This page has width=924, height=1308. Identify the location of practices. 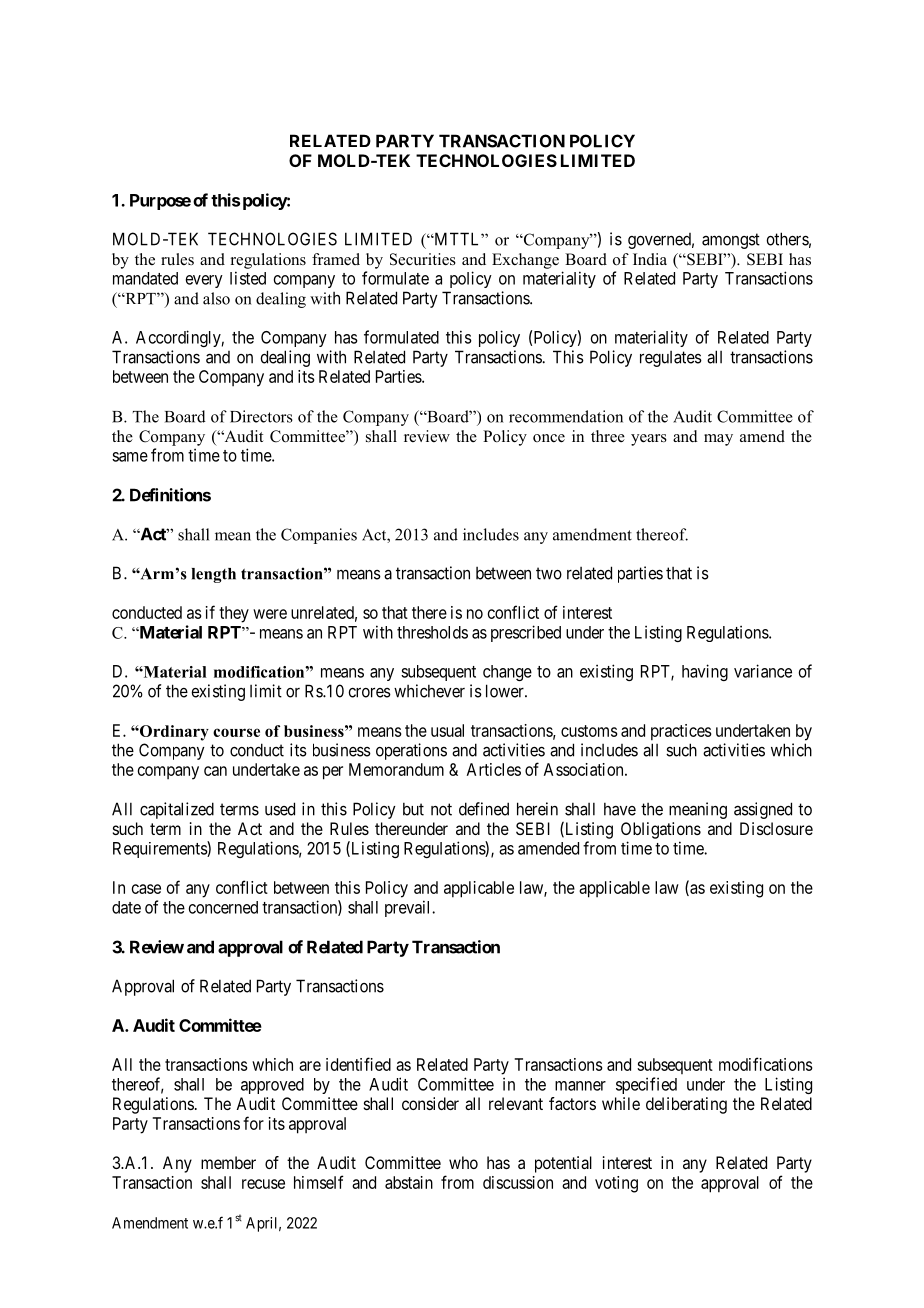
(681, 732).
